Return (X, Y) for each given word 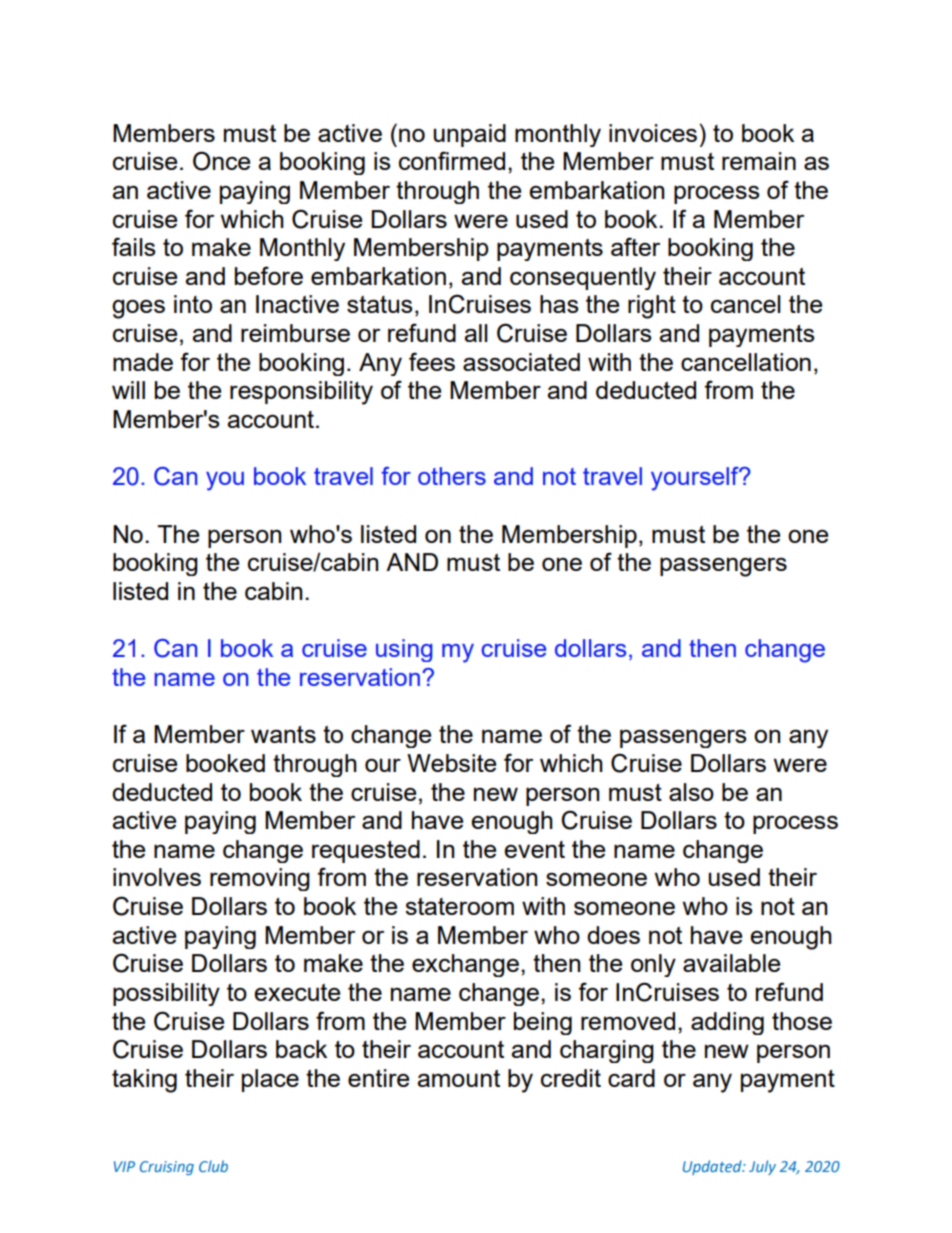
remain (759, 161)
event (534, 849)
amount (458, 1078)
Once (221, 161)
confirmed (452, 160)
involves (157, 877)
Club (213, 1166)
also (691, 792)
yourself (696, 479)
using (404, 650)
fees (432, 361)
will (128, 390)
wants (283, 734)
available (731, 963)
